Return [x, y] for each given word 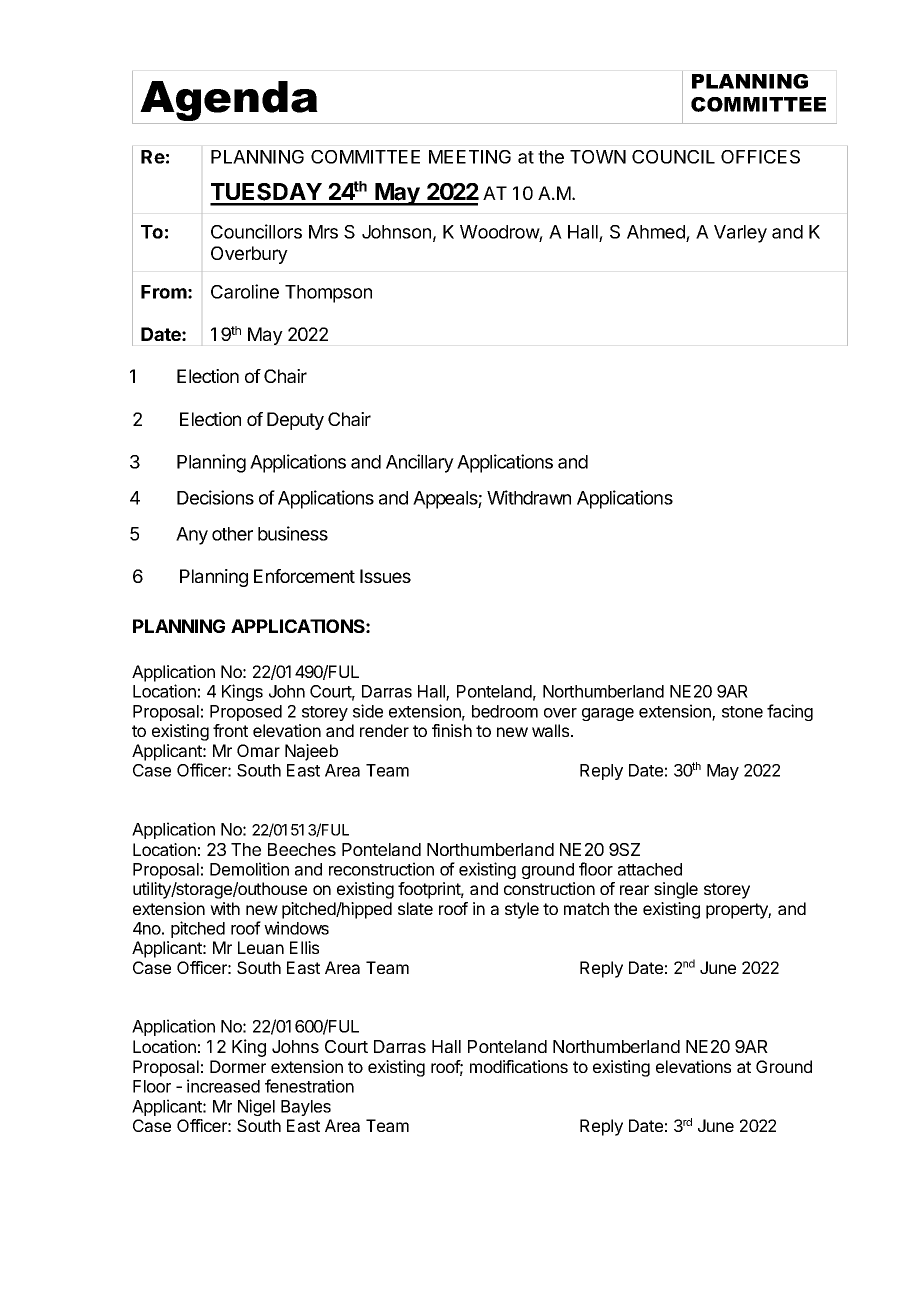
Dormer [238, 1066]
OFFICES [760, 157]
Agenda [229, 102]
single [676, 890]
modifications [519, 1066]
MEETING [470, 157]
